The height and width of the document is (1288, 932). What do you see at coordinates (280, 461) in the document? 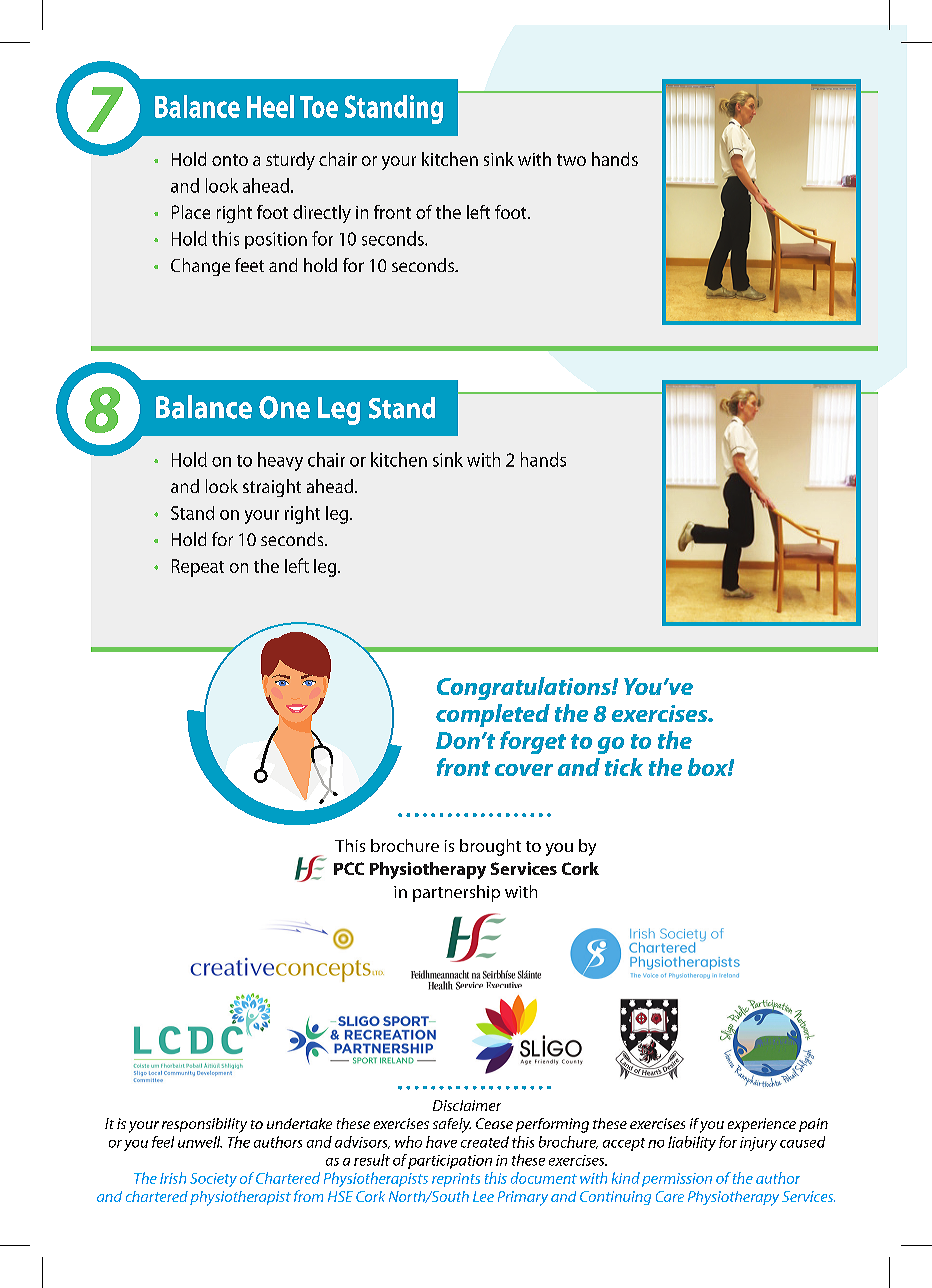
I see `heavy` at bounding box center [280, 461].
